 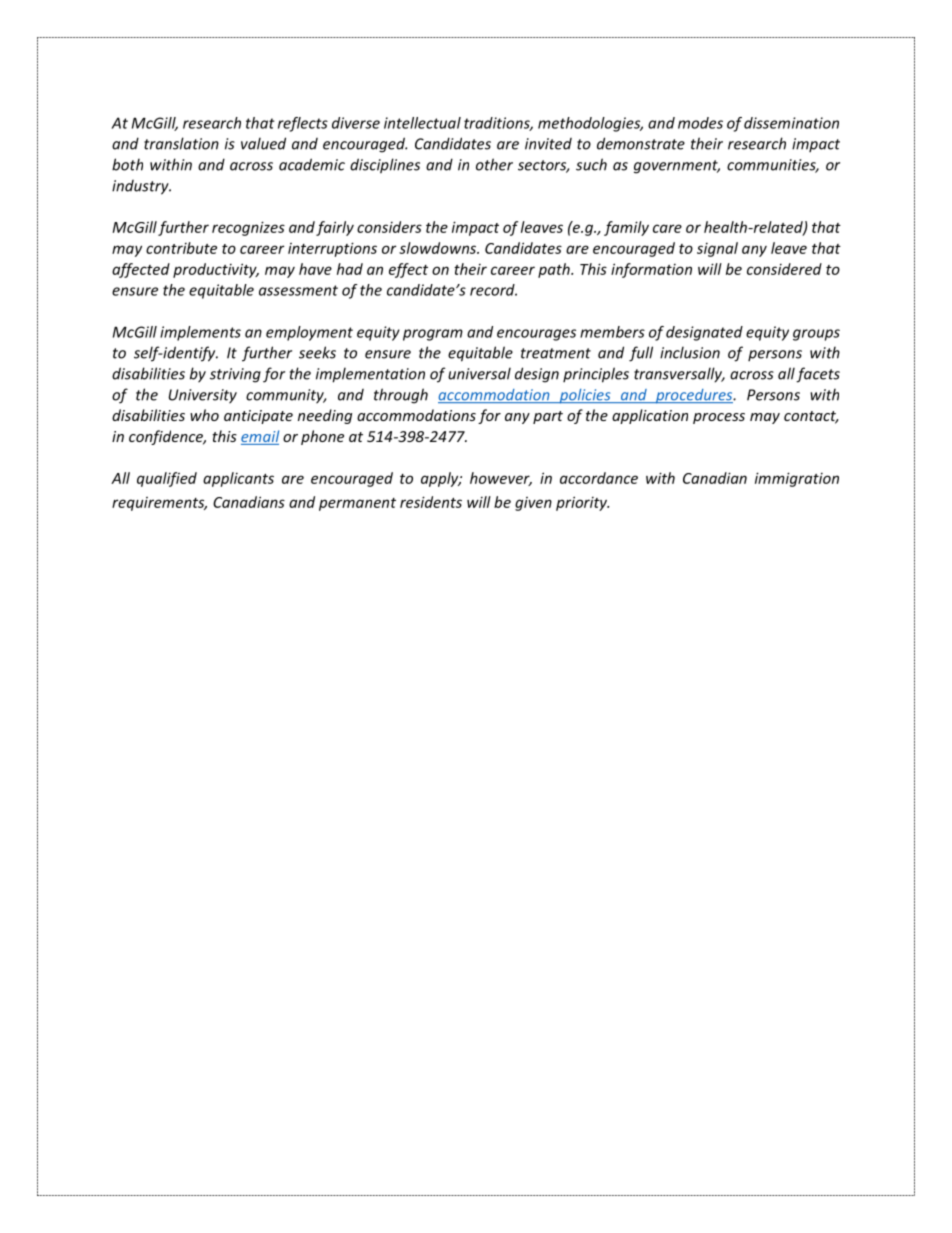 What do you see at coordinates (181, 143) in the screenshot?
I see `translation` at bounding box center [181, 143].
